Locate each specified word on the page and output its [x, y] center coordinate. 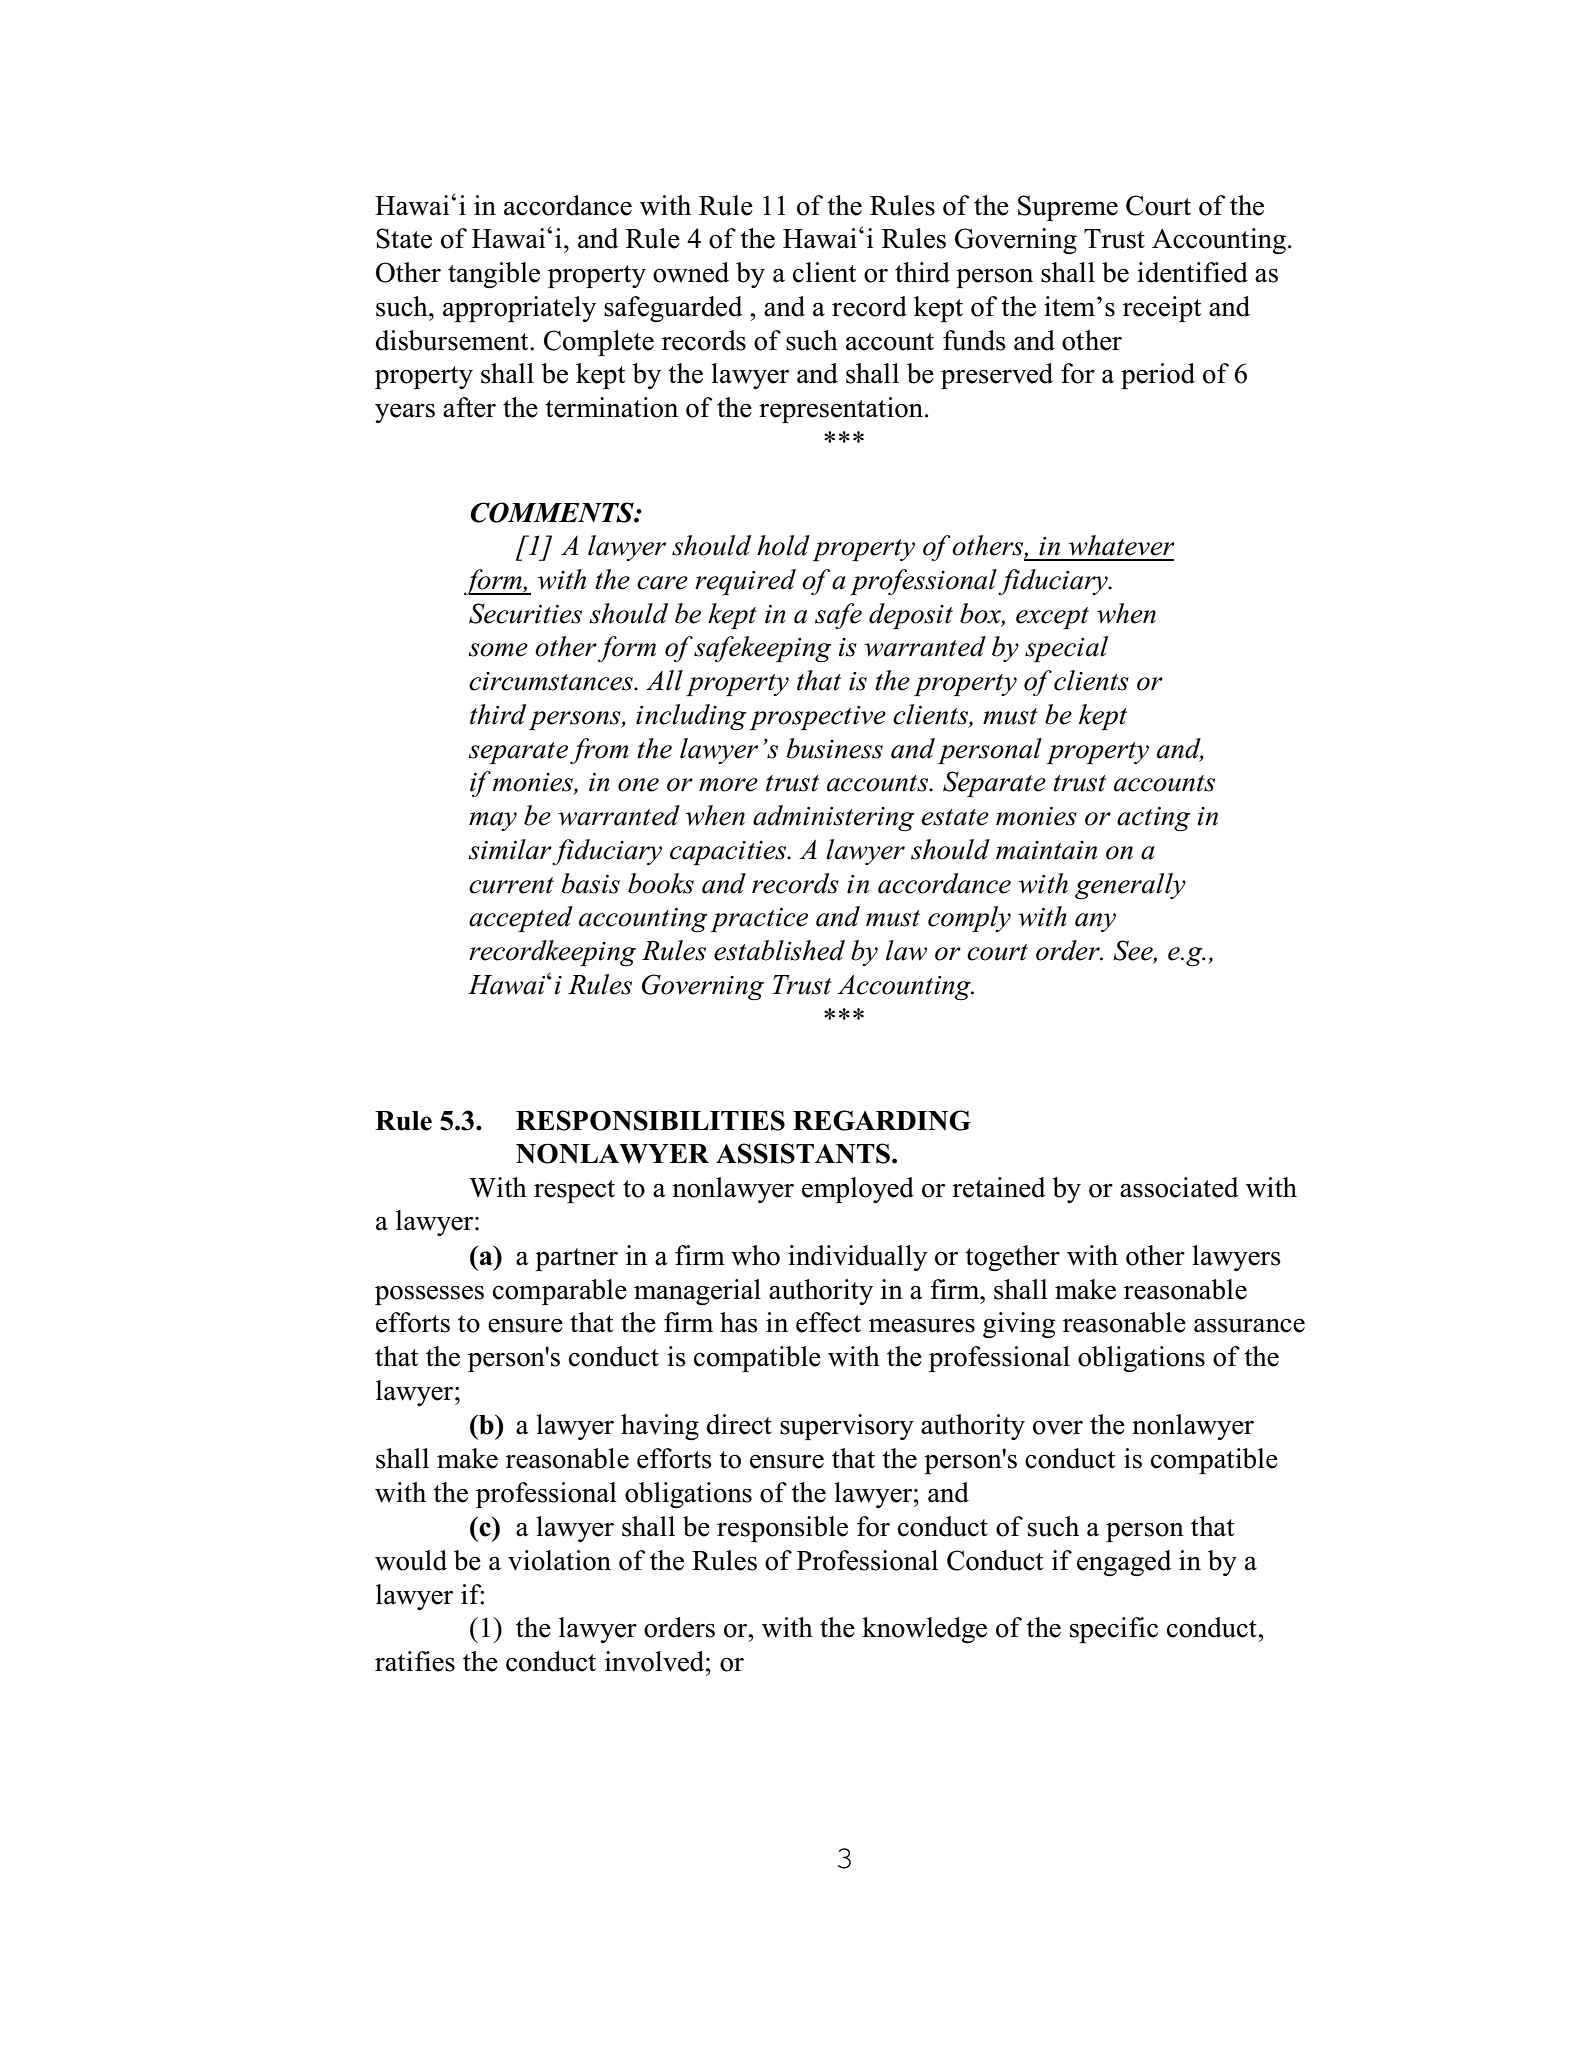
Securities [525, 613]
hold [783, 545]
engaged [1124, 1563]
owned [691, 272]
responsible [782, 1529]
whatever [1122, 545]
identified [1192, 272]
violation [559, 1560]
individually [857, 1258]
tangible [494, 275]
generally [1130, 886]
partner [576, 1259]
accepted [521, 919]
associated [1179, 1187]
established [779, 950]
